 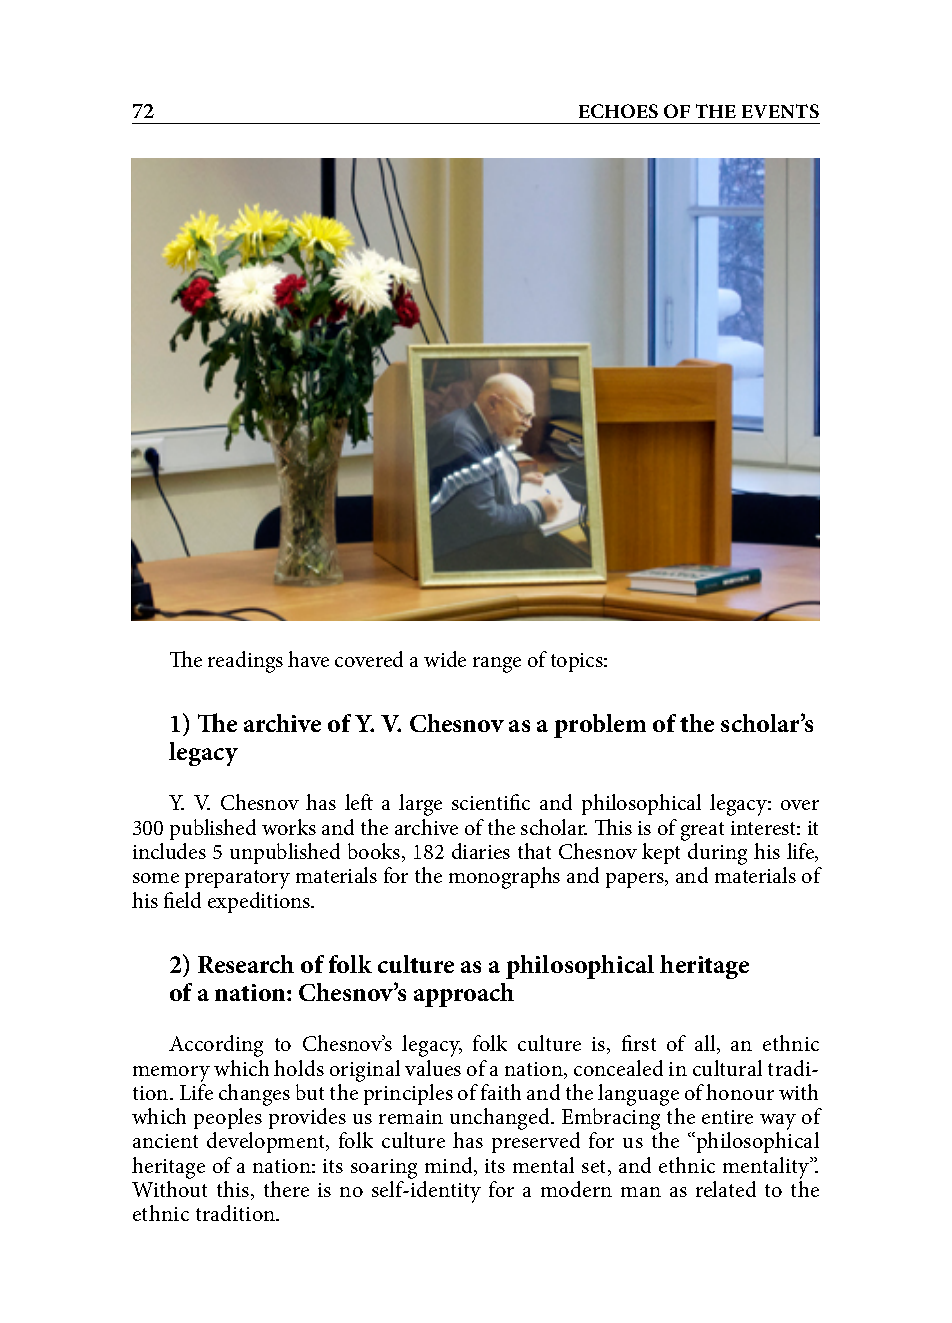 I want to click on problem, so click(x=600, y=726).
